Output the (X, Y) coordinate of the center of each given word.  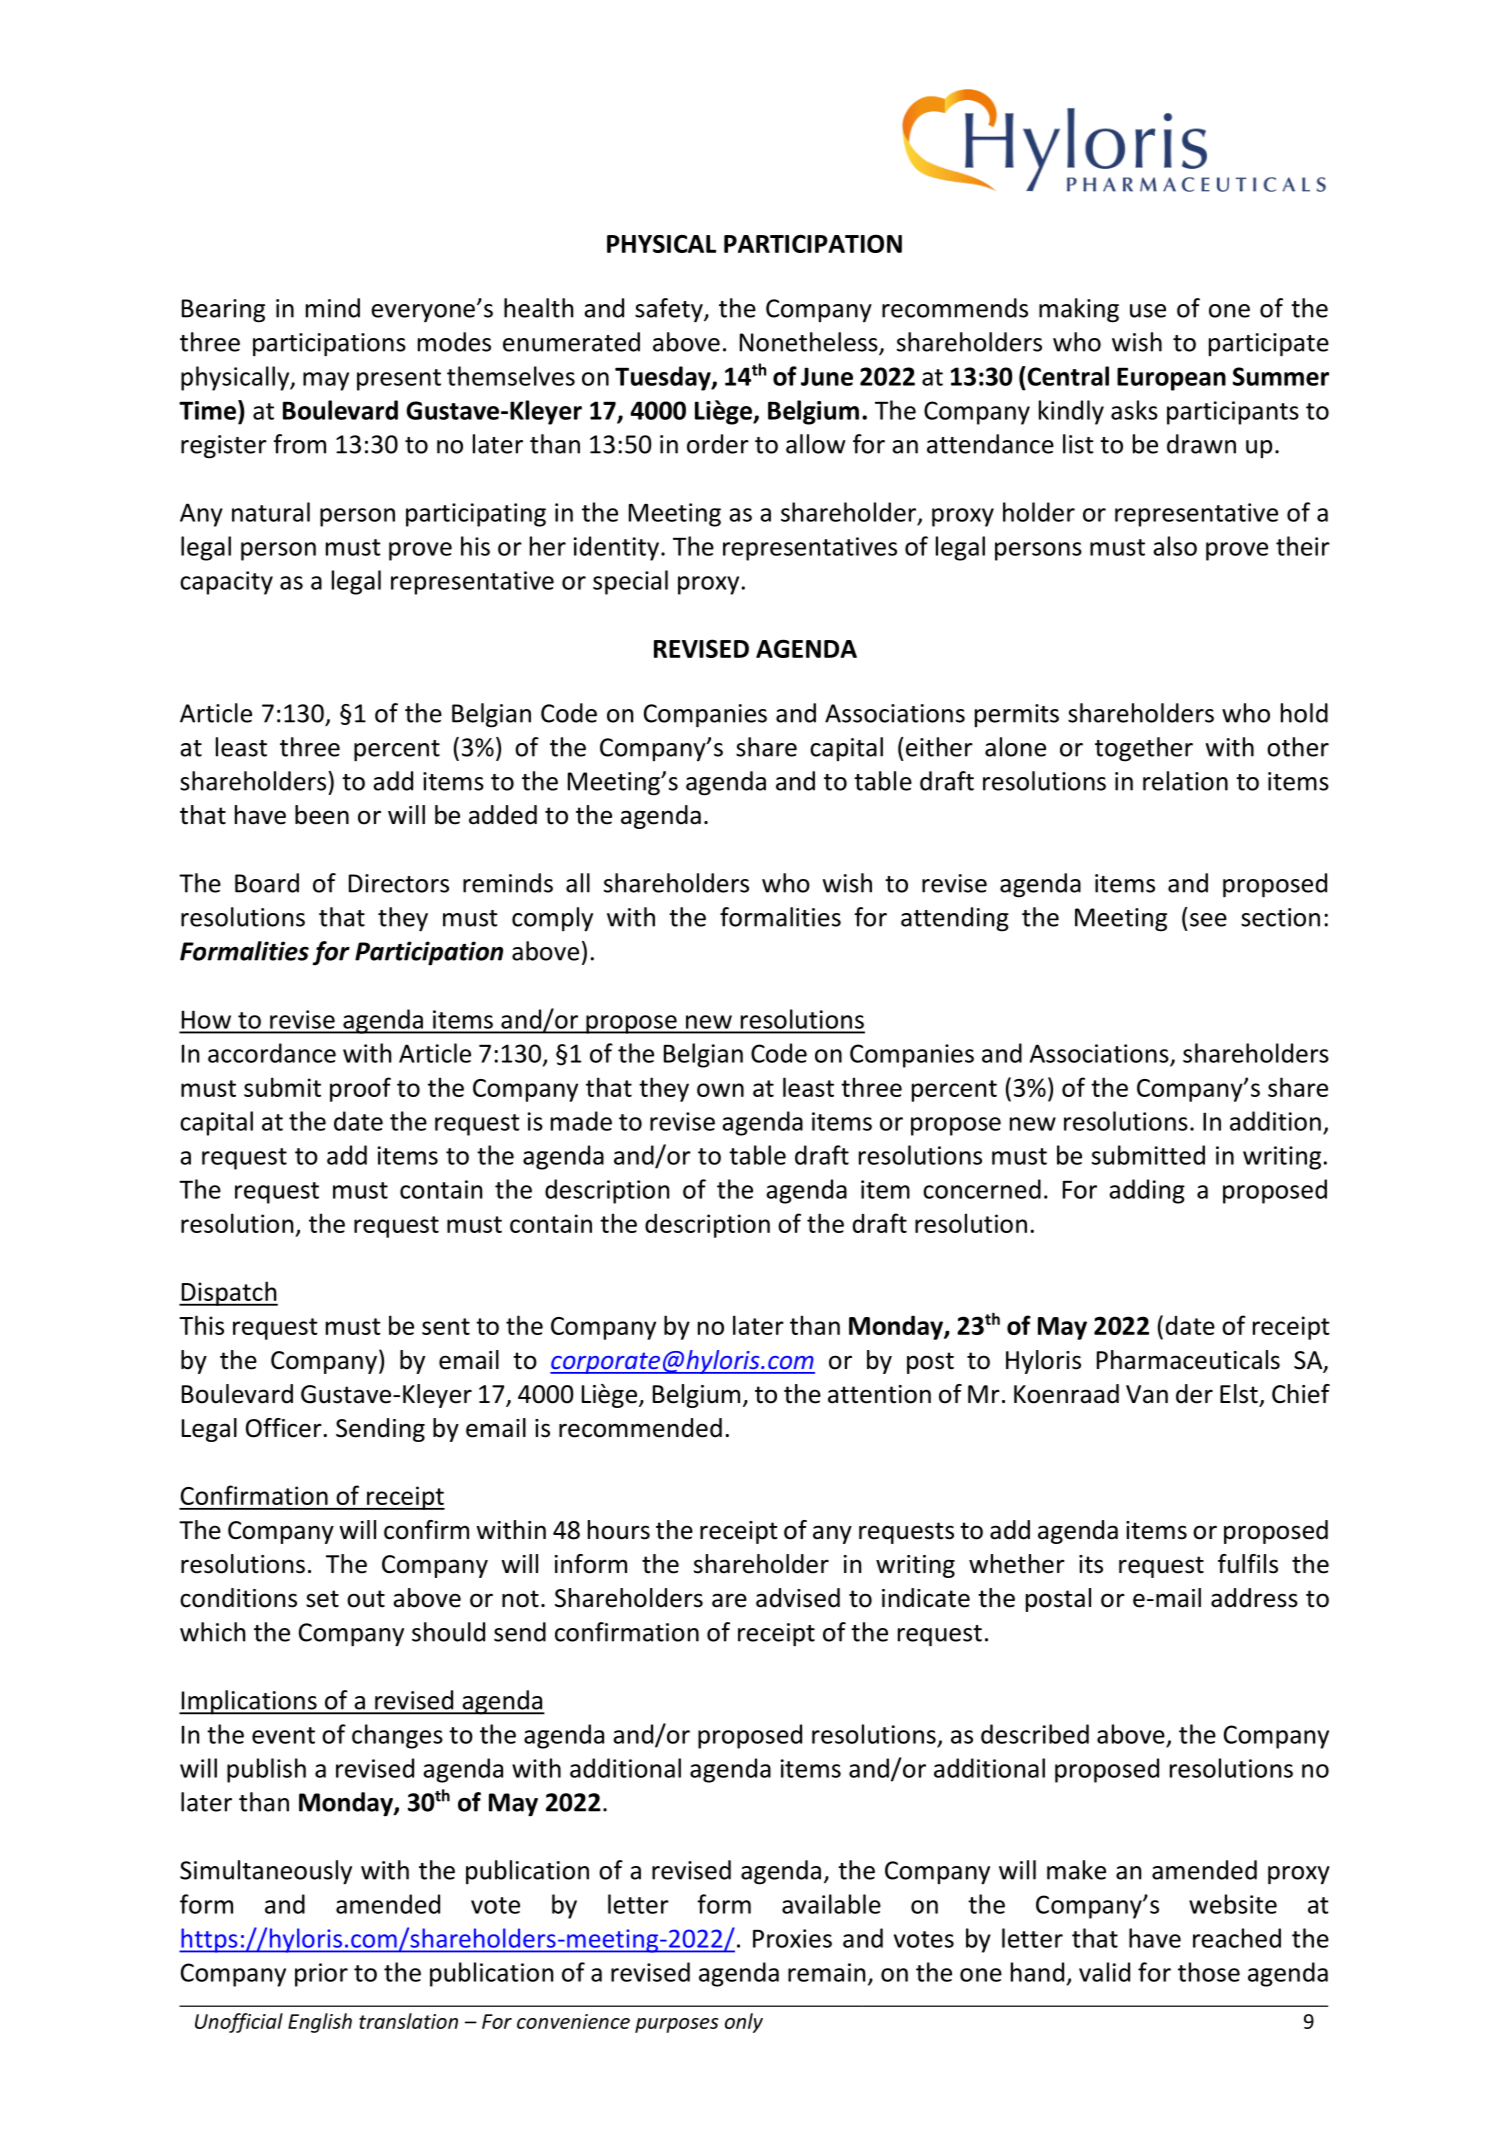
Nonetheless (810, 343)
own (720, 1090)
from (299, 444)
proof (360, 1089)
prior (321, 1975)
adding (1147, 1191)
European (1171, 379)
